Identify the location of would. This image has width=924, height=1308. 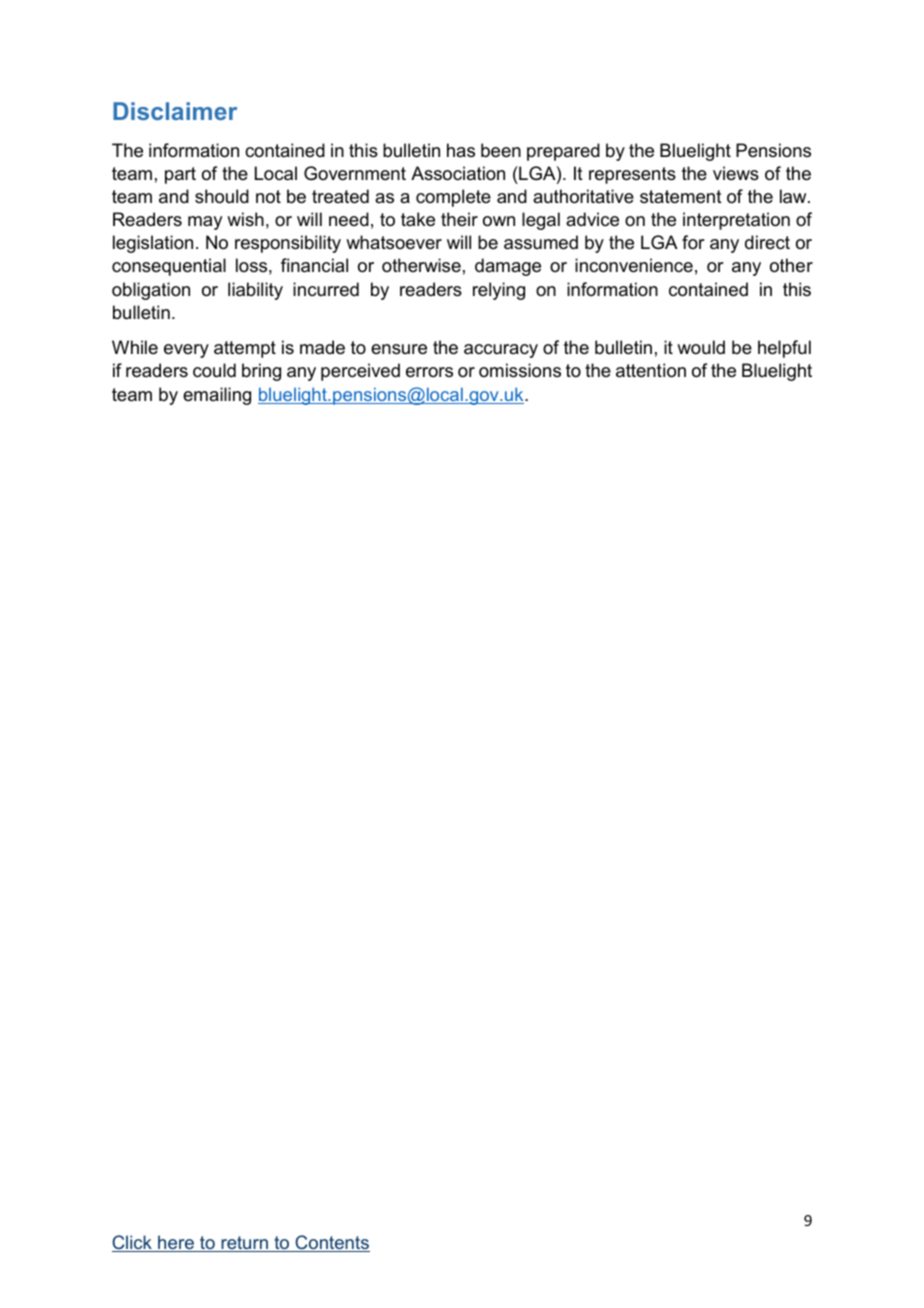
(701, 347).
